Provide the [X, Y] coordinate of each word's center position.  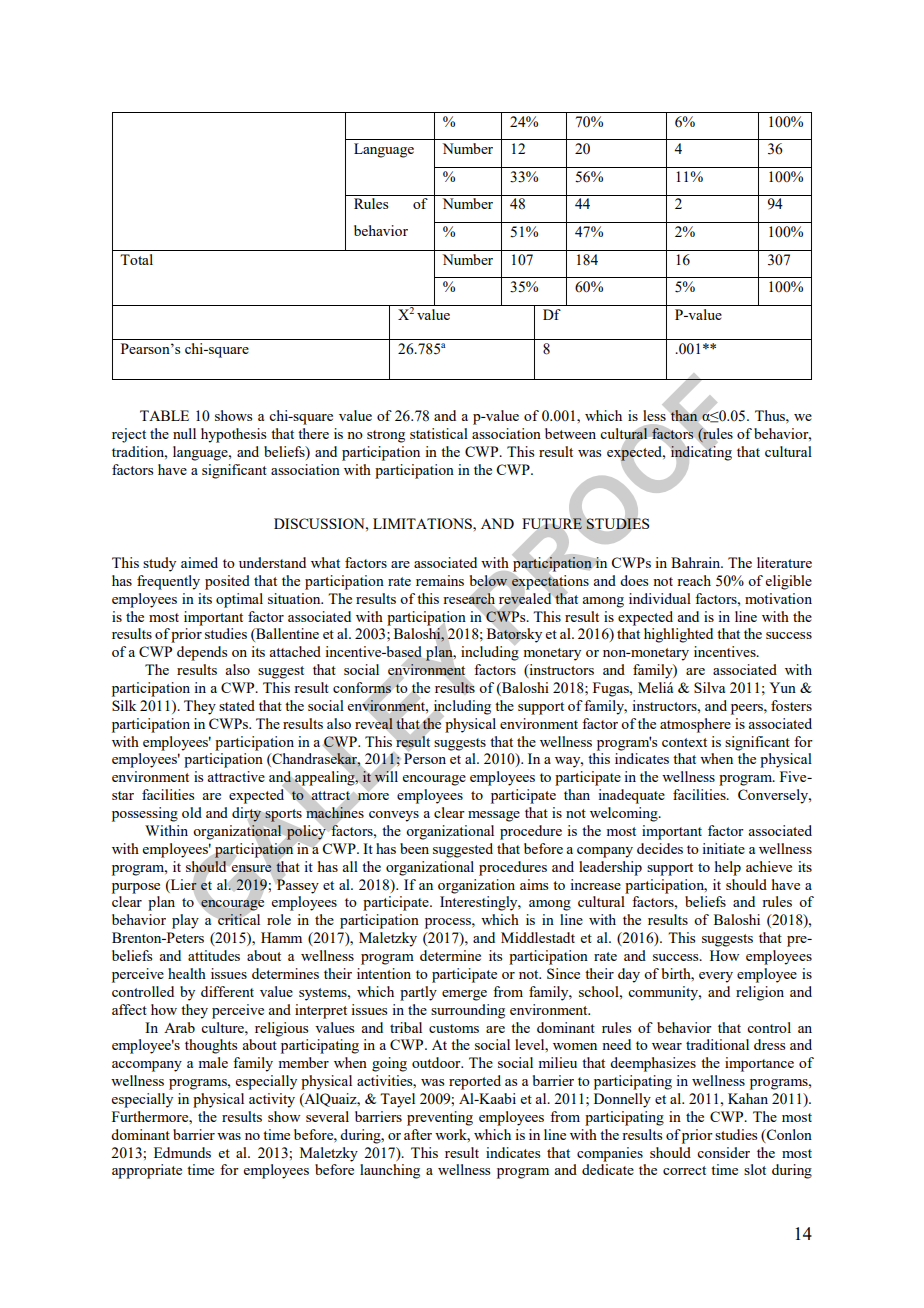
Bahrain [697, 562]
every [716, 977]
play [185, 921]
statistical [439, 433]
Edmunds [182, 1152]
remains [440, 580]
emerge [464, 995]
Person [425, 758]
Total [136, 259]
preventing [440, 1118]
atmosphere [695, 725]
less [655, 414]
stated [237, 705]
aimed [199, 562]
